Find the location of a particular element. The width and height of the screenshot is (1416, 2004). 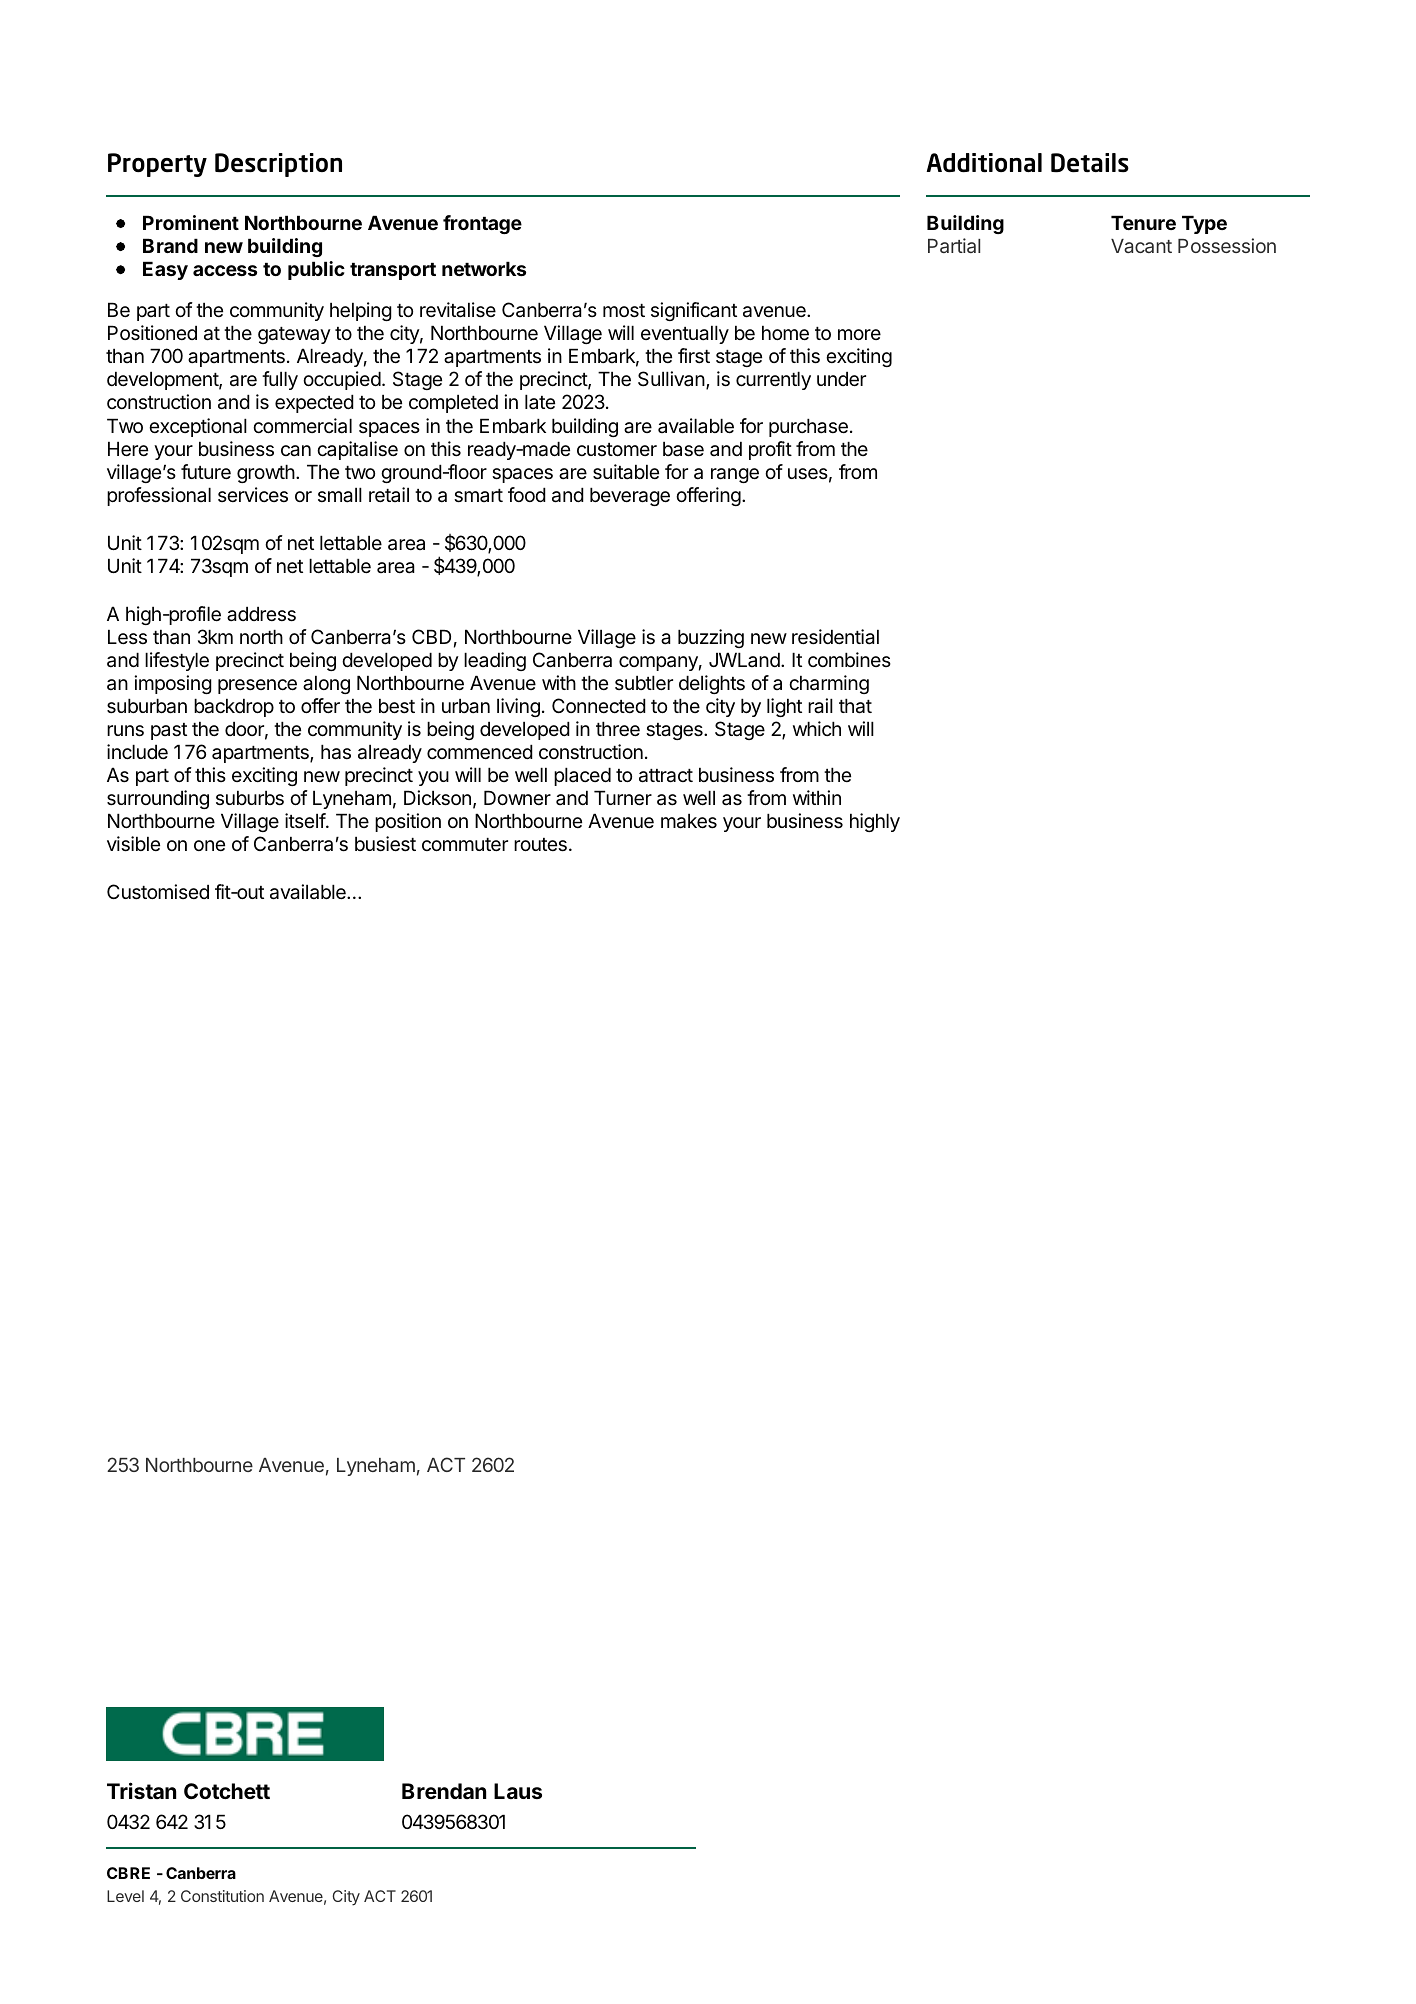

Description is located at coordinates (278, 165).
